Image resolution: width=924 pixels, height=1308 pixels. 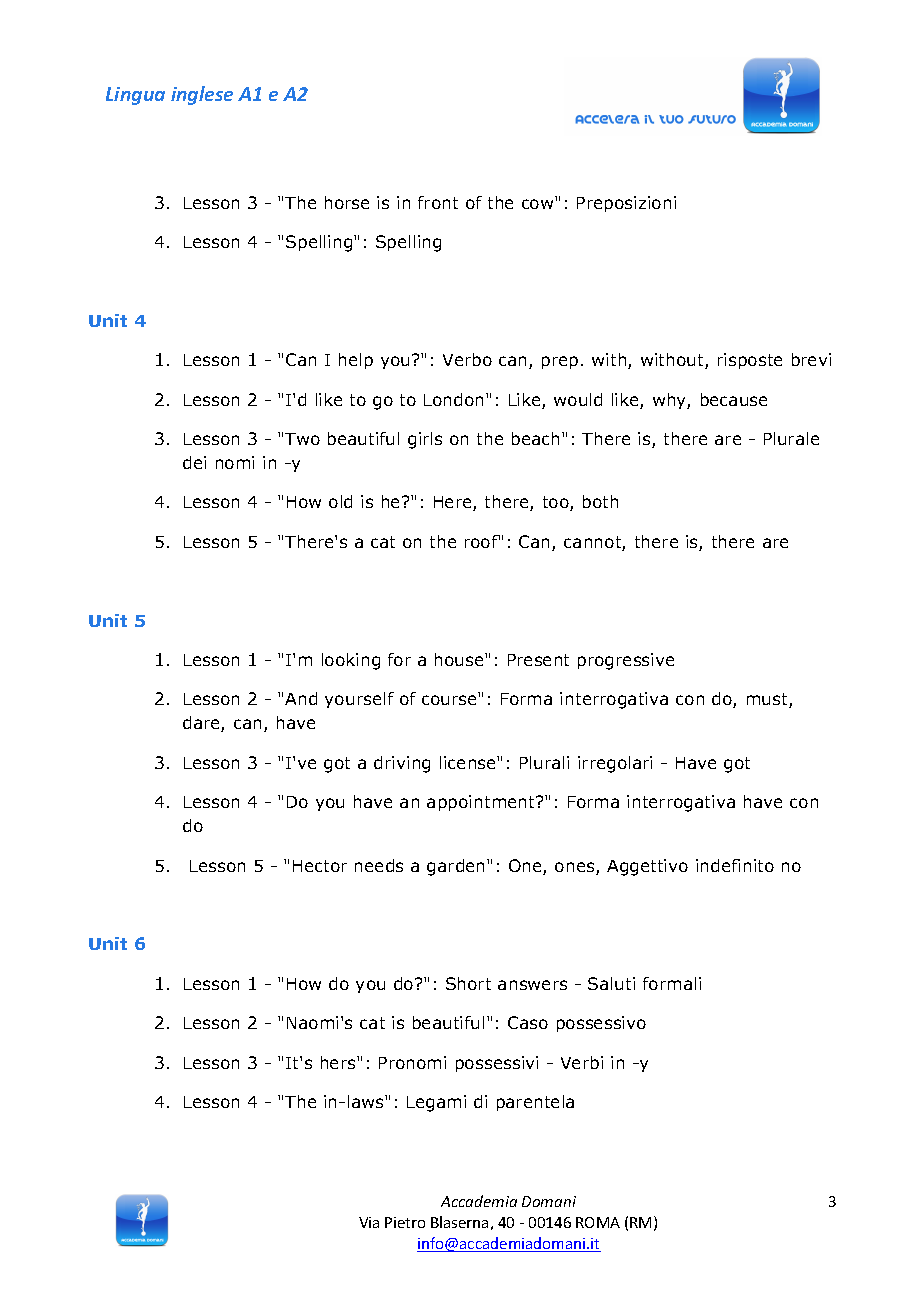 I want to click on house, so click(x=460, y=659).
